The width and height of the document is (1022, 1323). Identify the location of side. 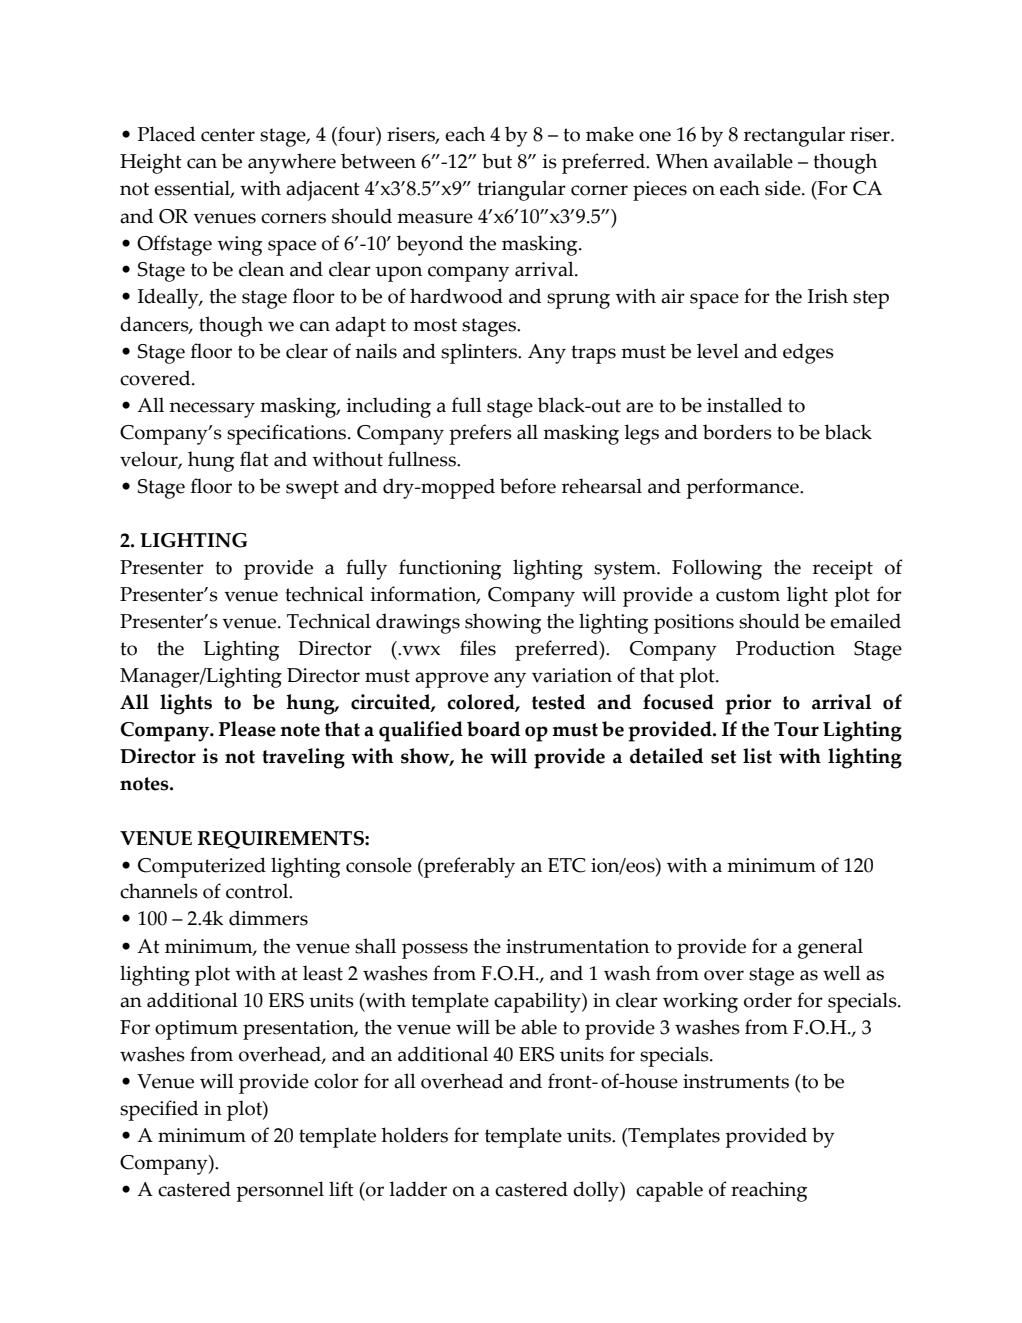
(784, 188).
